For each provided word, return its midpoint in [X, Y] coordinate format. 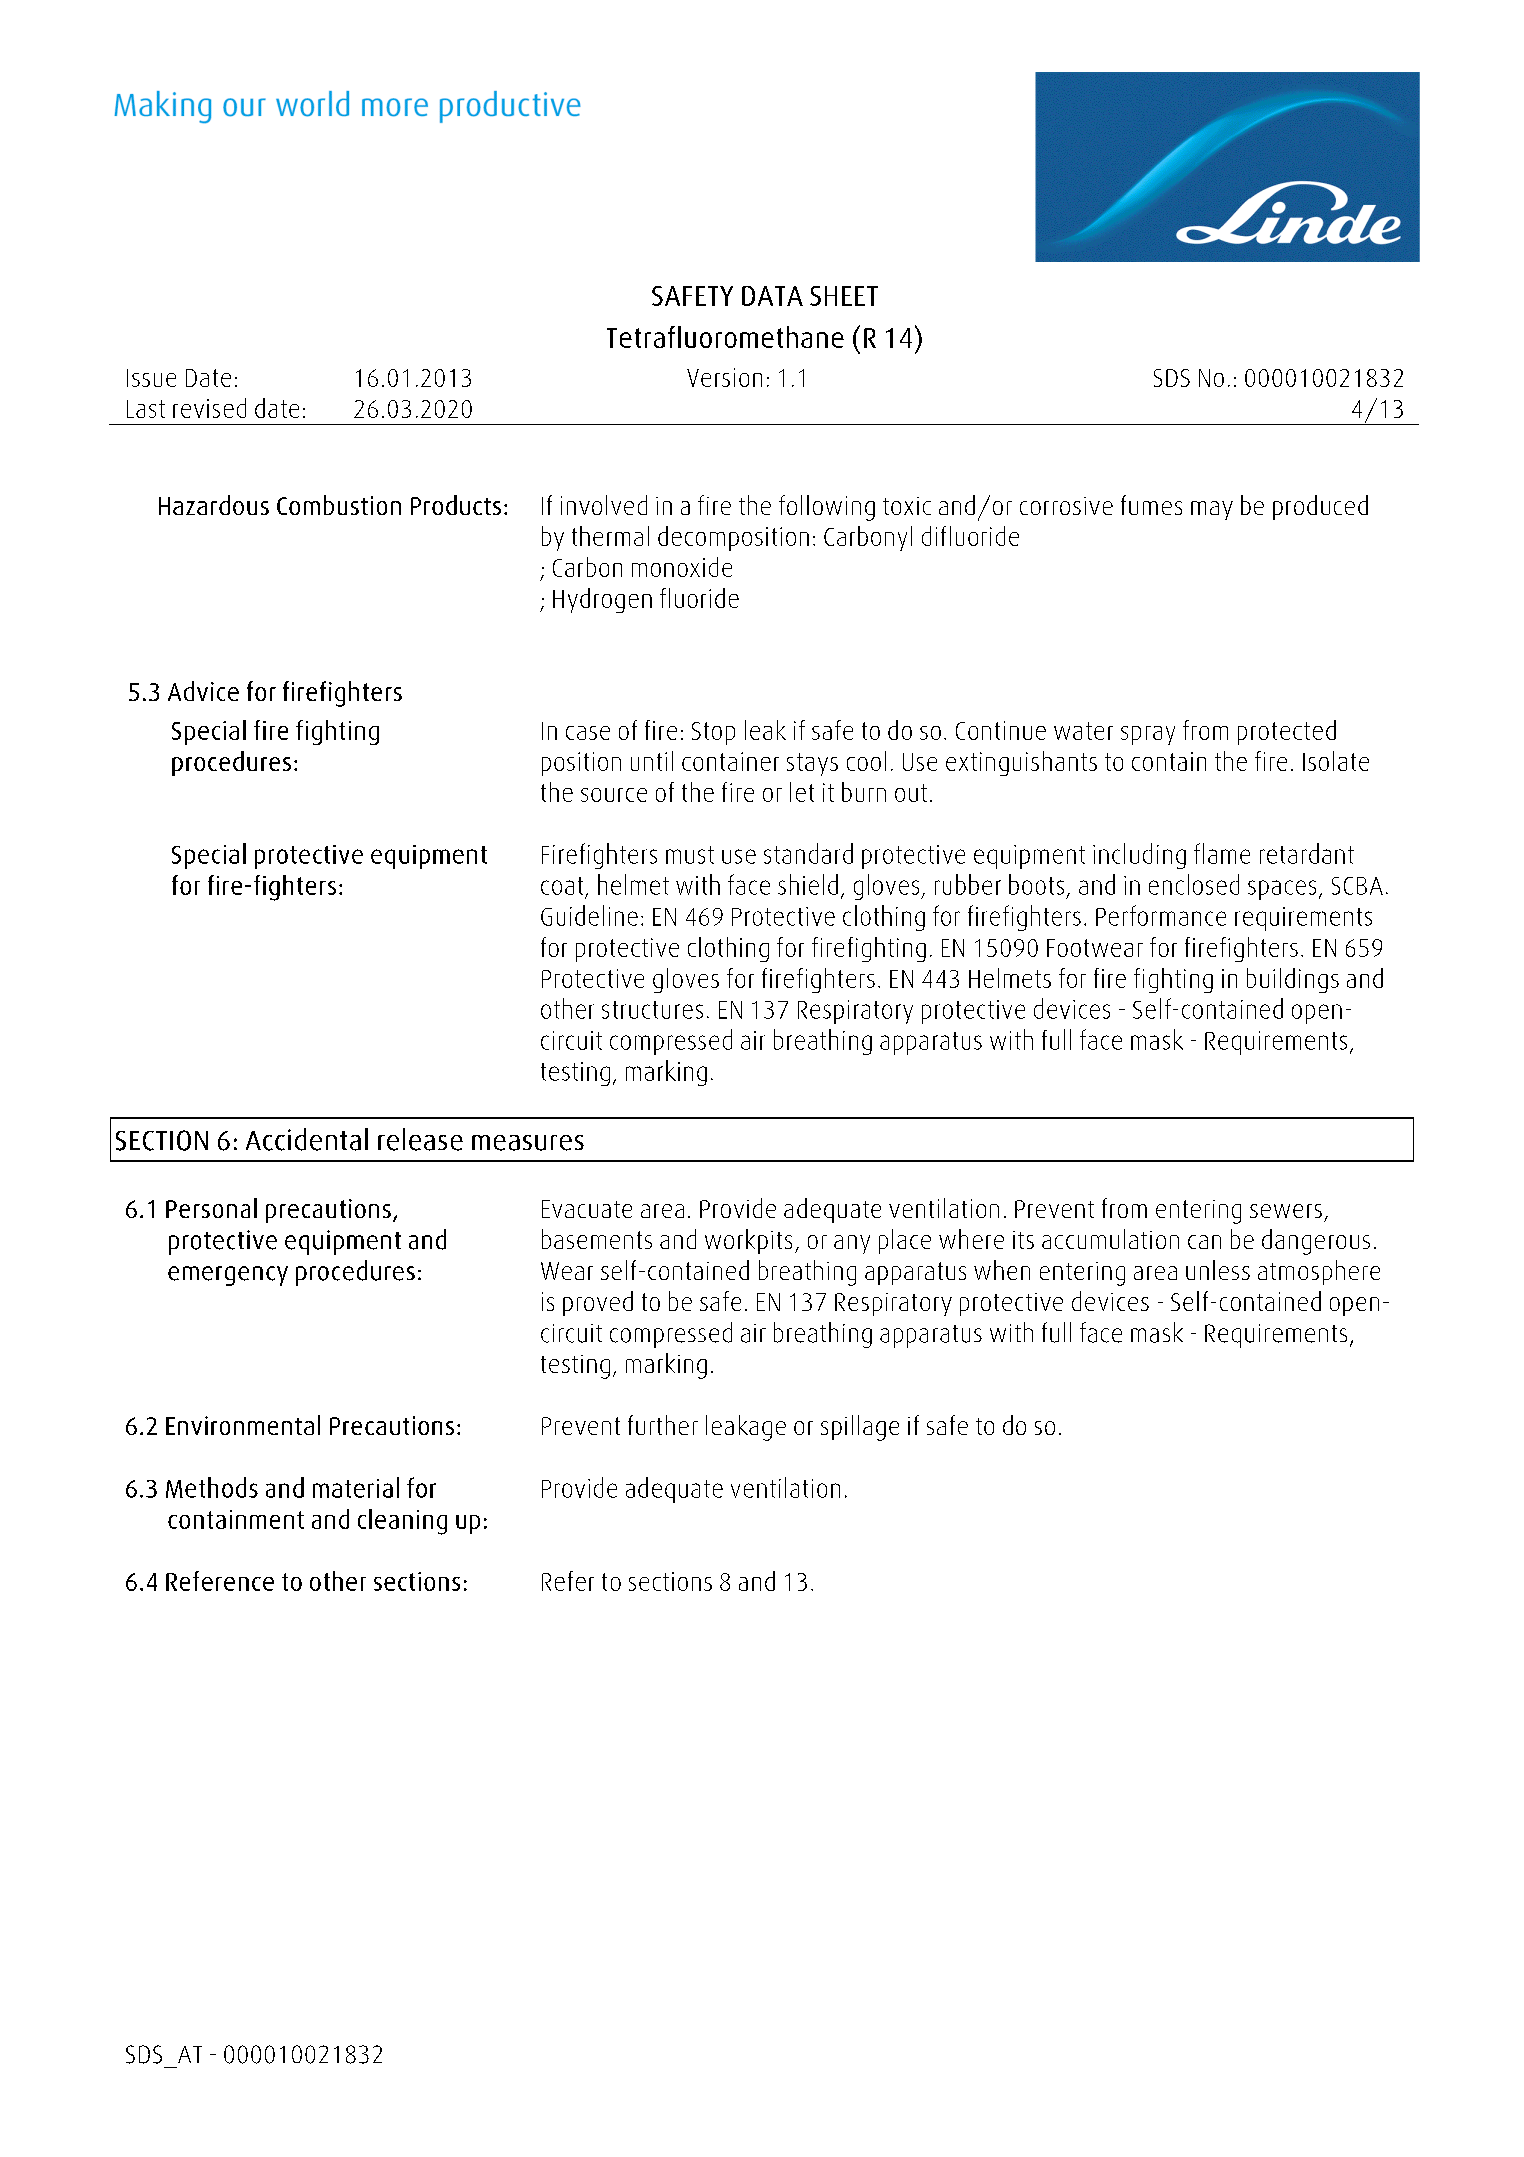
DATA [772, 296]
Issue [151, 378]
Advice [203, 691]
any [852, 1244]
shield [808, 884]
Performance [1161, 915]
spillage [860, 1428]
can [1204, 1242]
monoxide [682, 567]
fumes [1151, 505]
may [1212, 510]
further [663, 1425]
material [356, 1487]
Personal [211, 1208]
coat [562, 886]
